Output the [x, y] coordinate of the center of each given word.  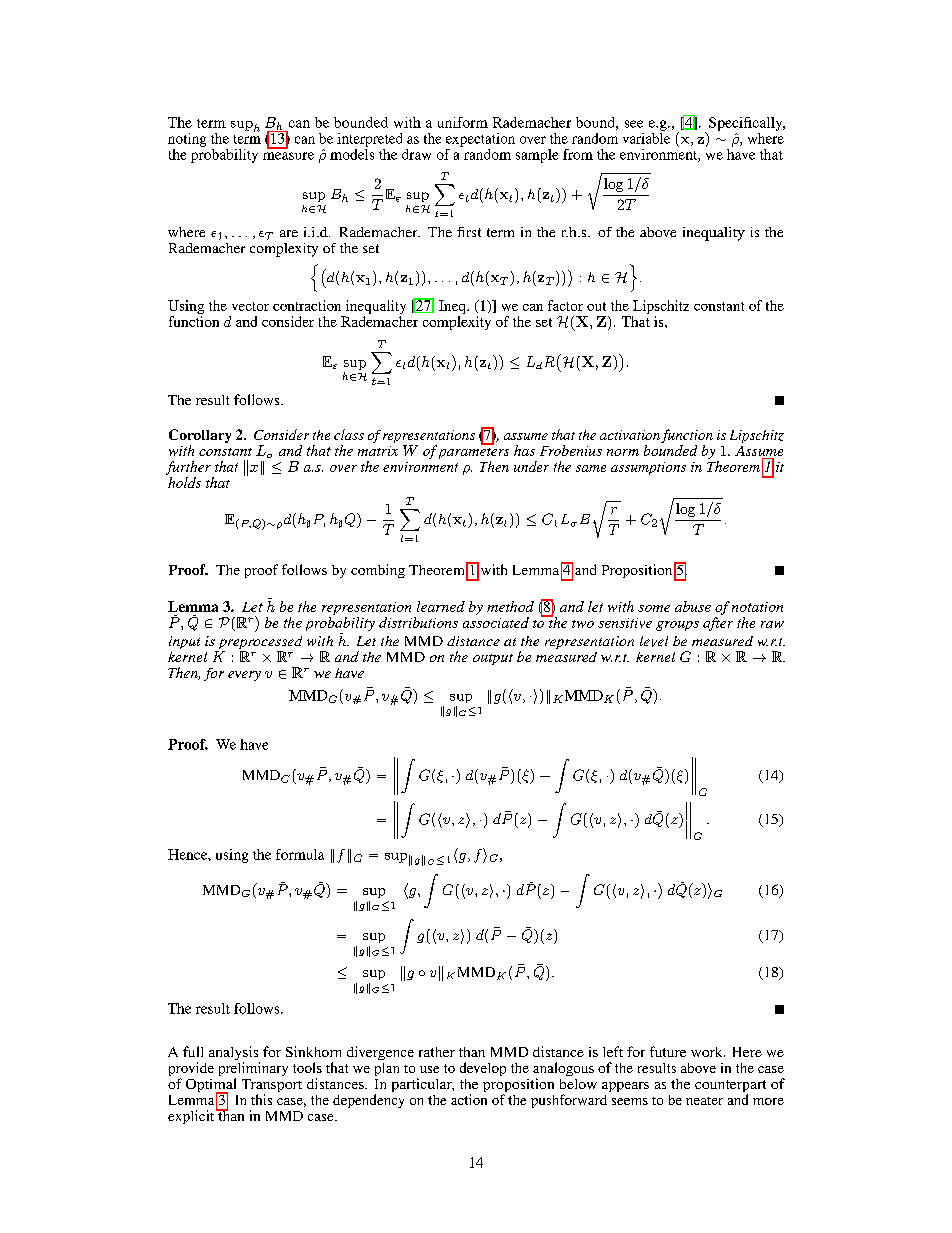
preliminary [253, 1070]
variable [646, 138]
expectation [480, 140]
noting [187, 140]
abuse [693, 606]
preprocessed [259, 644]
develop [483, 1069]
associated [496, 622]
